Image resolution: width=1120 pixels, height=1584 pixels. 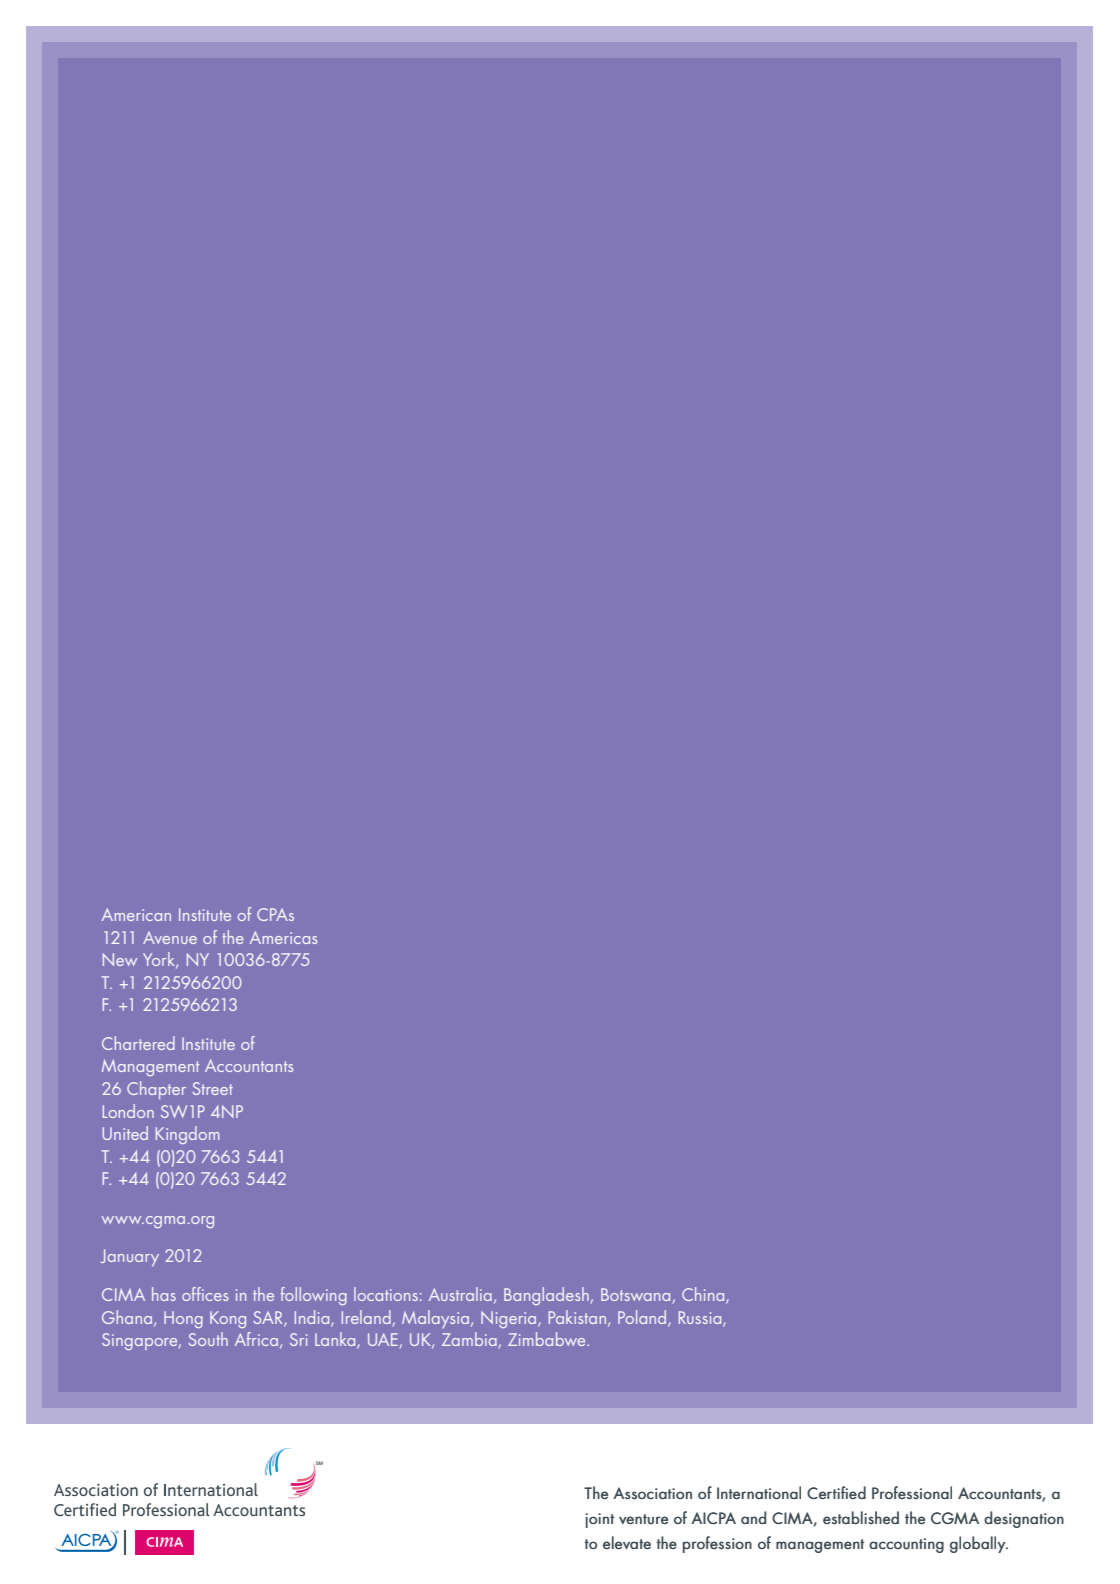 What do you see at coordinates (284, 937) in the screenshot?
I see `Americas` at bounding box center [284, 937].
